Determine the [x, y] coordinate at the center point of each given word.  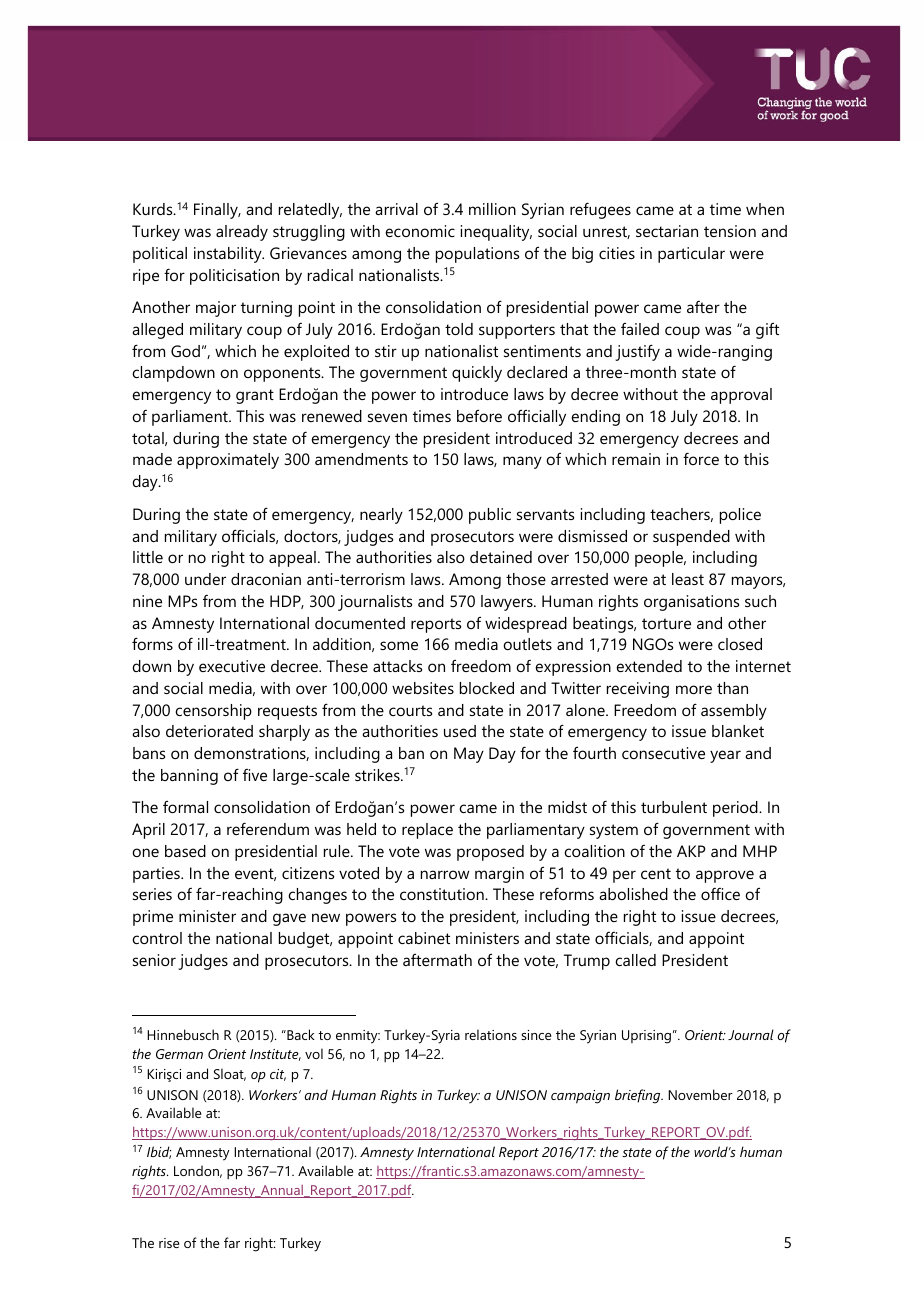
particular [691, 255]
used [460, 731]
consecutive [663, 753]
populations [477, 255]
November [700, 1094]
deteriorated [209, 731]
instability [229, 255]
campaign [580, 1097]
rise [169, 1243]
